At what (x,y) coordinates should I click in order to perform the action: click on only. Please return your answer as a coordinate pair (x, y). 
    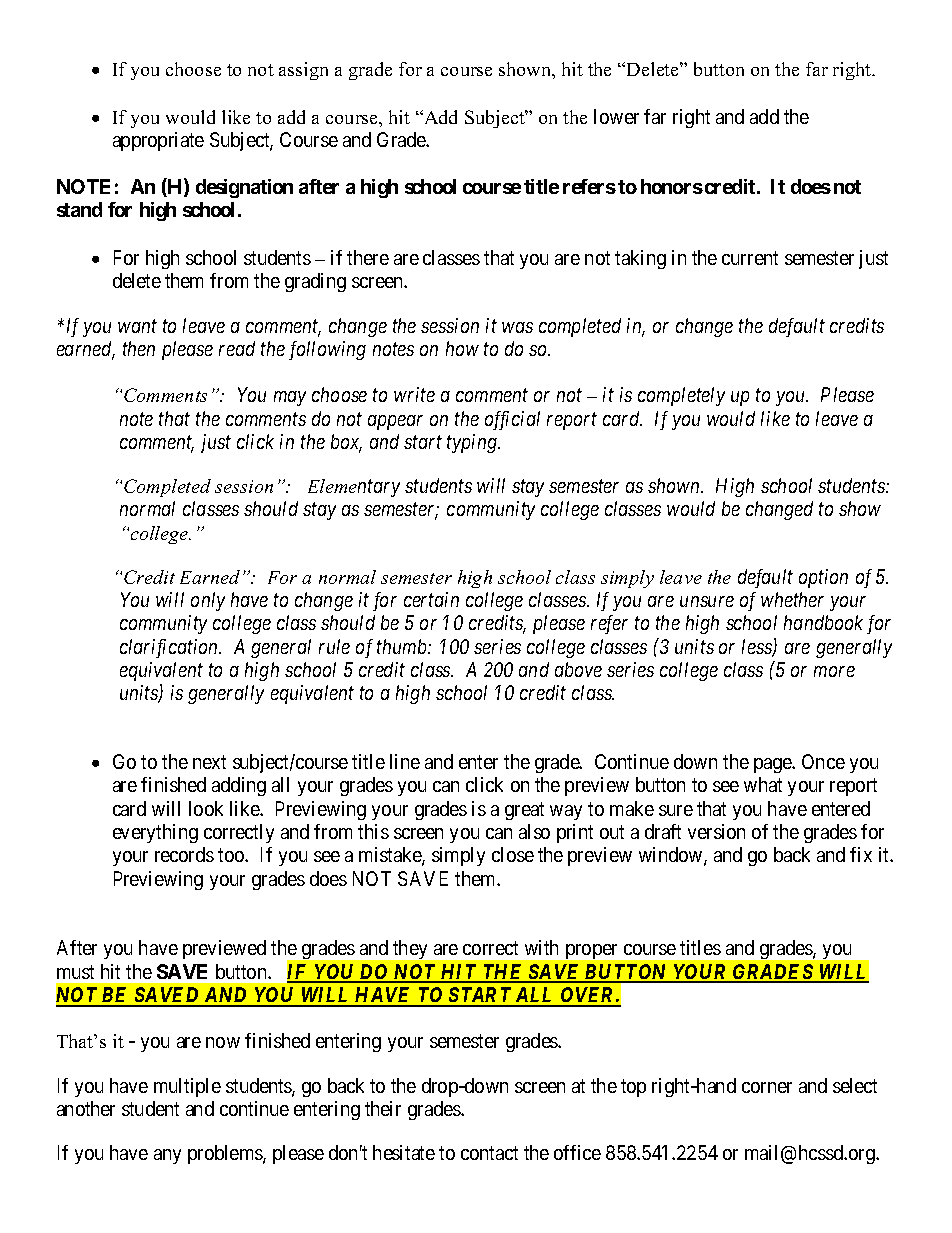
    Looking at the image, I should click on (208, 601).
